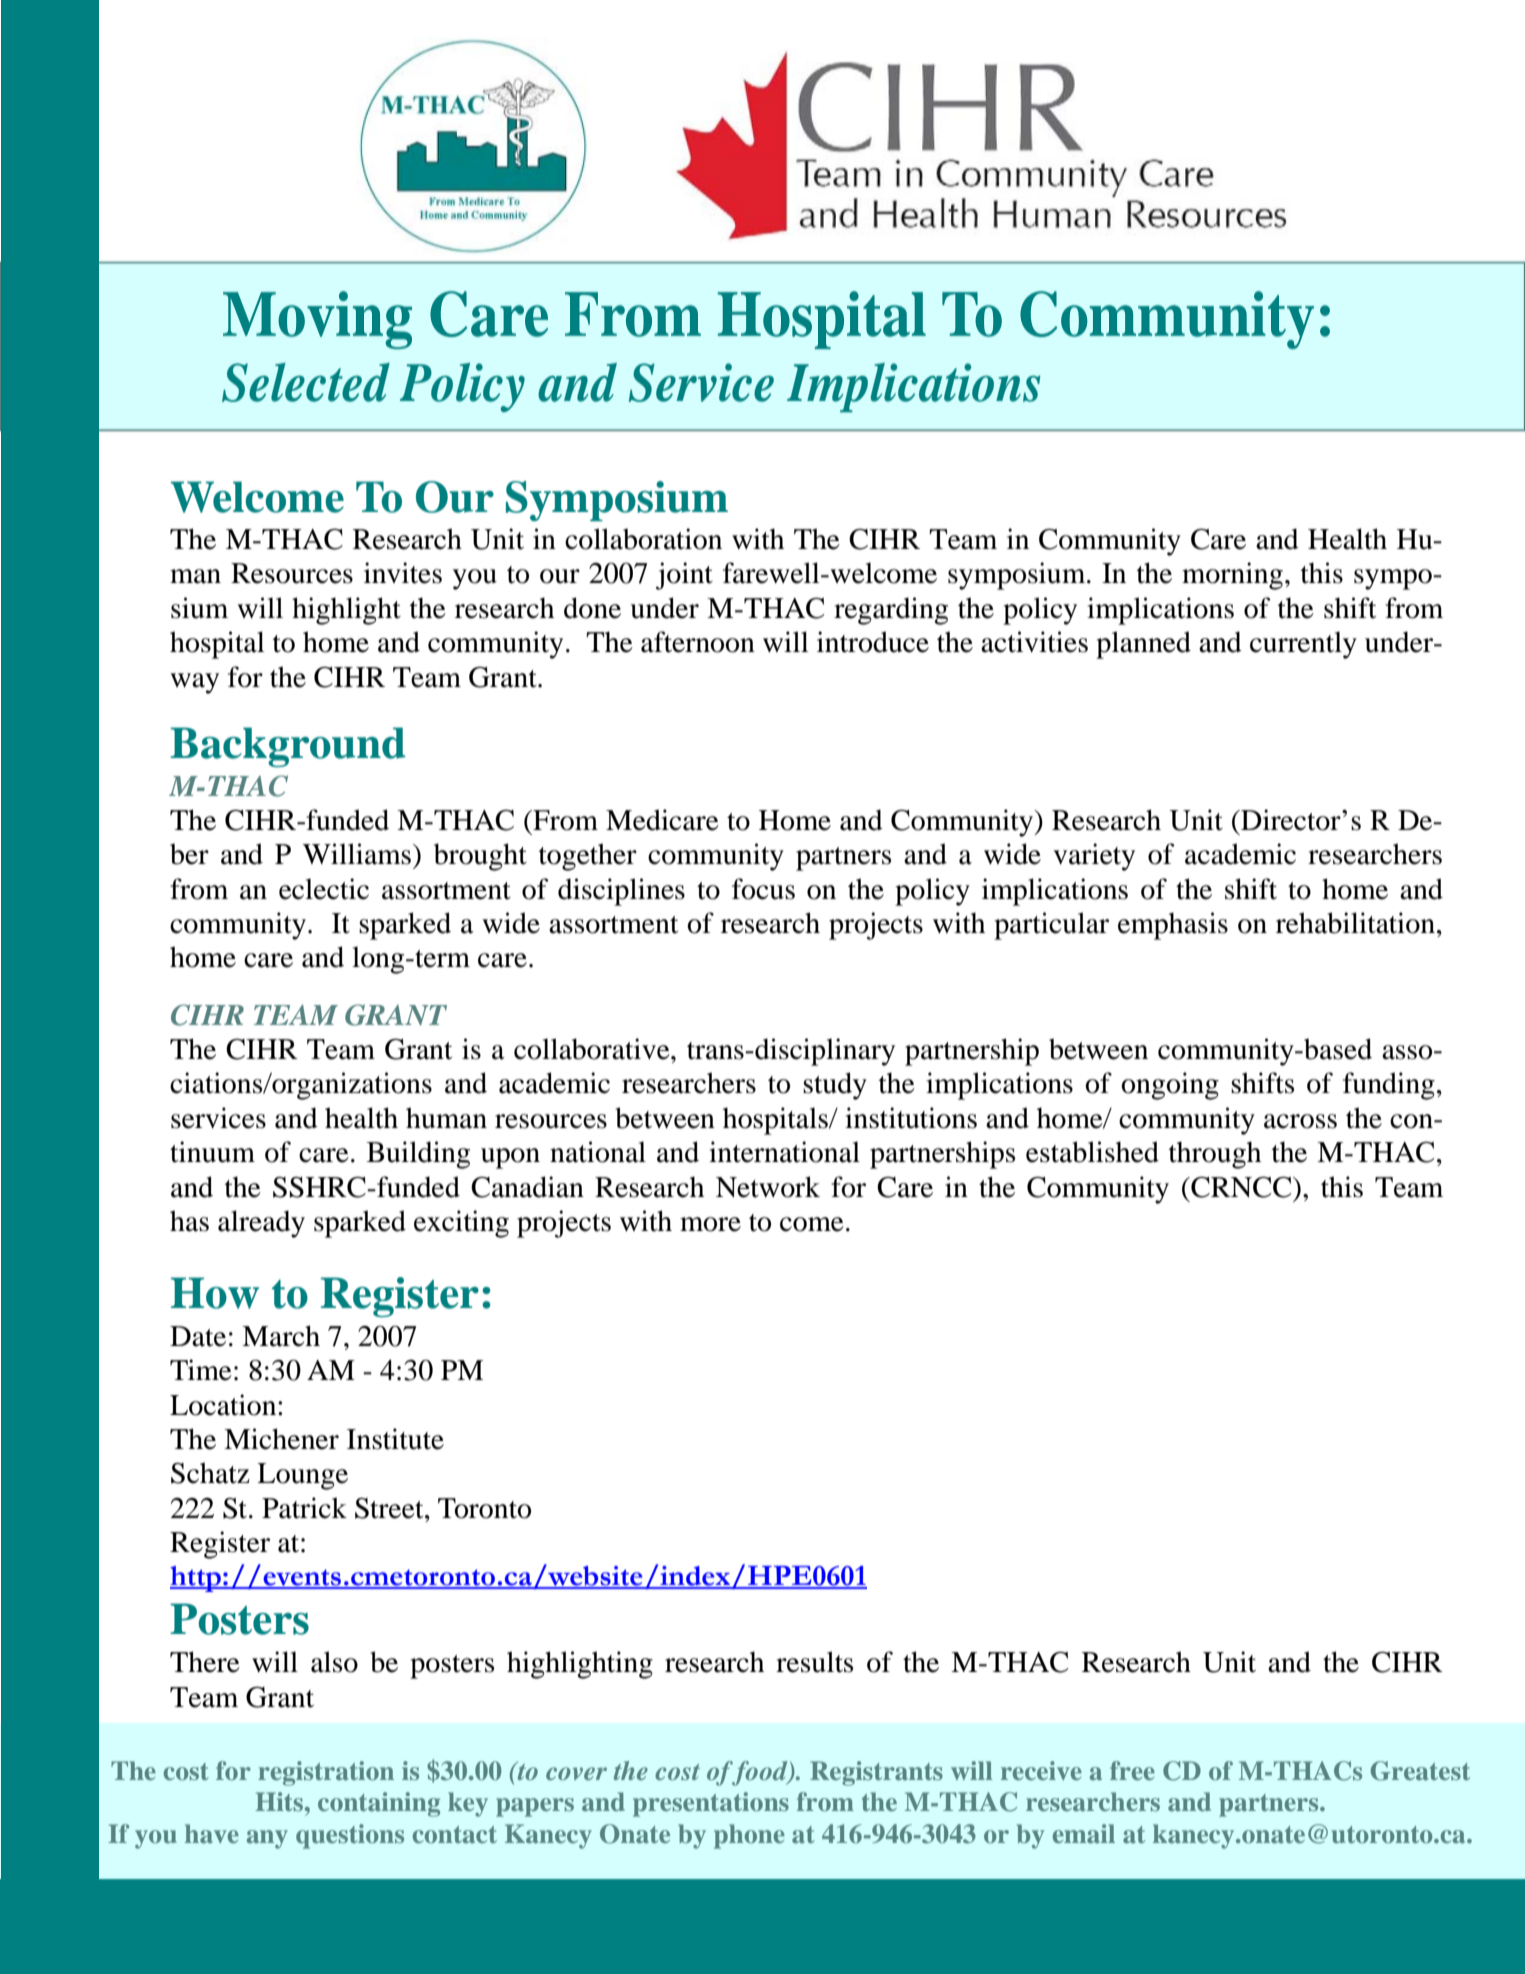 This screenshot has height=1974, width=1525. What do you see at coordinates (288, 747) in the screenshot?
I see `Background` at bounding box center [288, 747].
